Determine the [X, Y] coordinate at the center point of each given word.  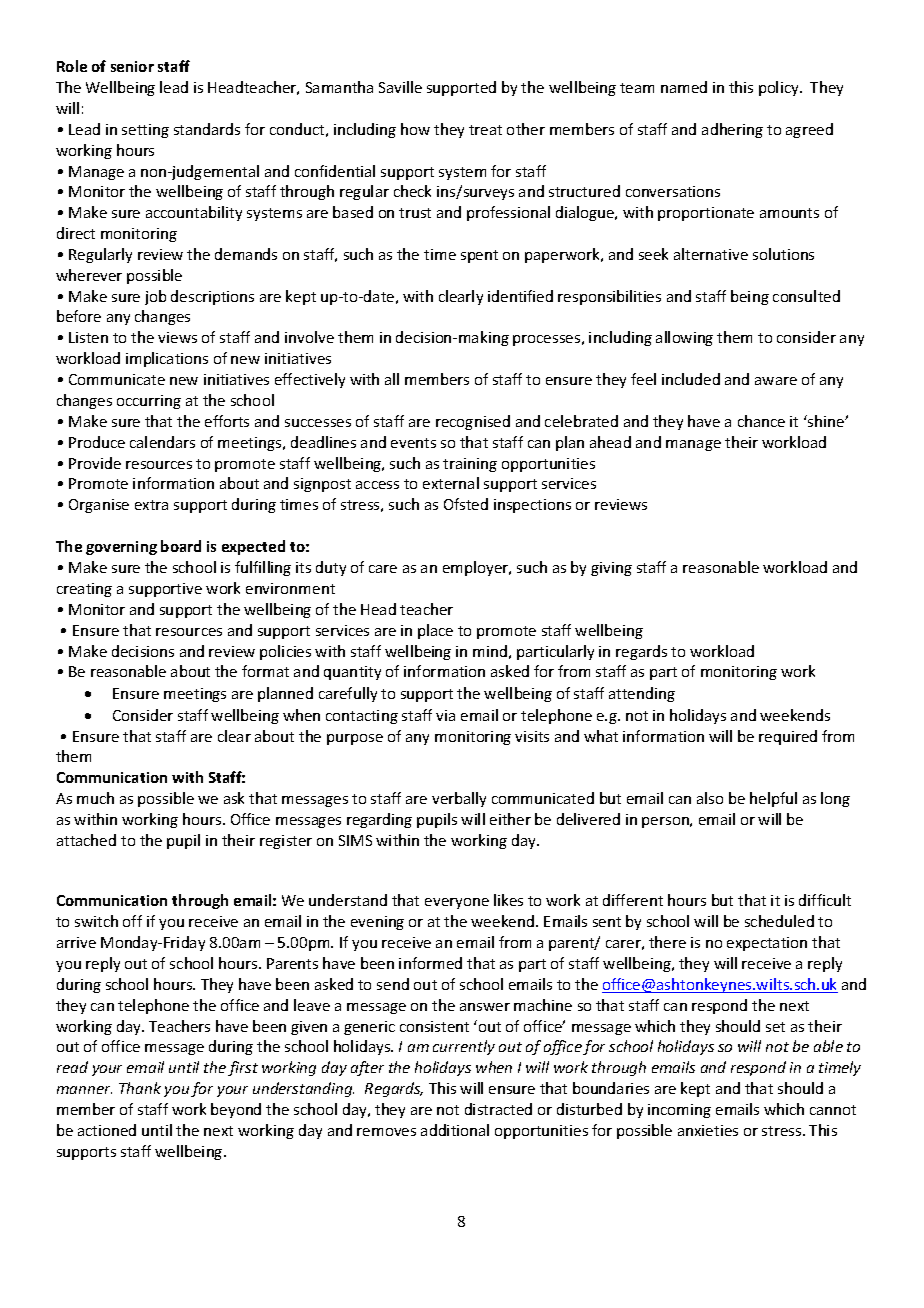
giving [611, 569]
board [181, 546]
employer [477, 568]
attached [86, 840]
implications [167, 359]
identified [520, 296]
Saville [400, 87]
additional [455, 1130]
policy [780, 88]
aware [776, 381]
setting [145, 131]
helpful [773, 799]
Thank [140, 1088]
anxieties [708, 1130]
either [510, 819]
